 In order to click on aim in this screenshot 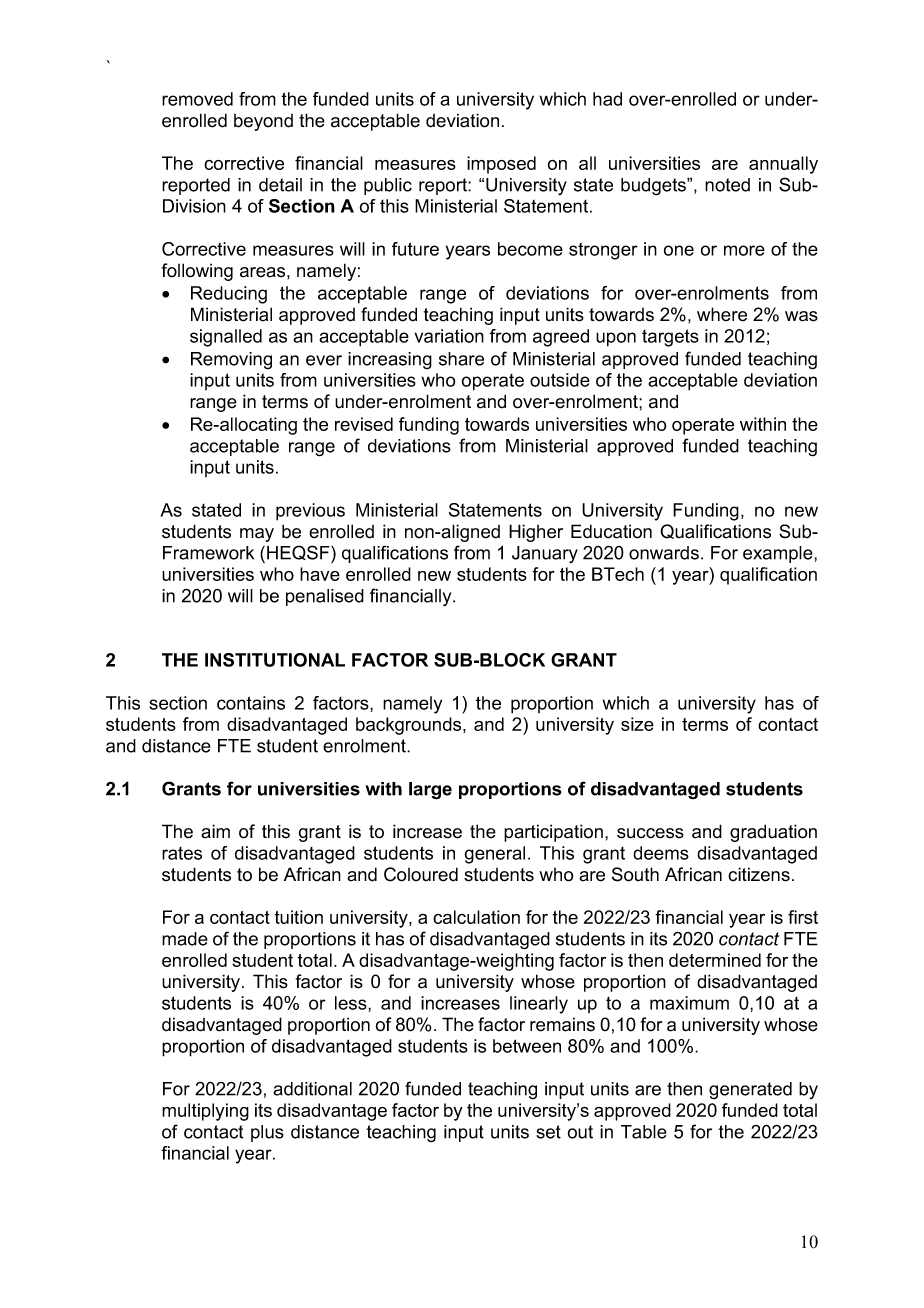, I will do `click(215, 831)`.
